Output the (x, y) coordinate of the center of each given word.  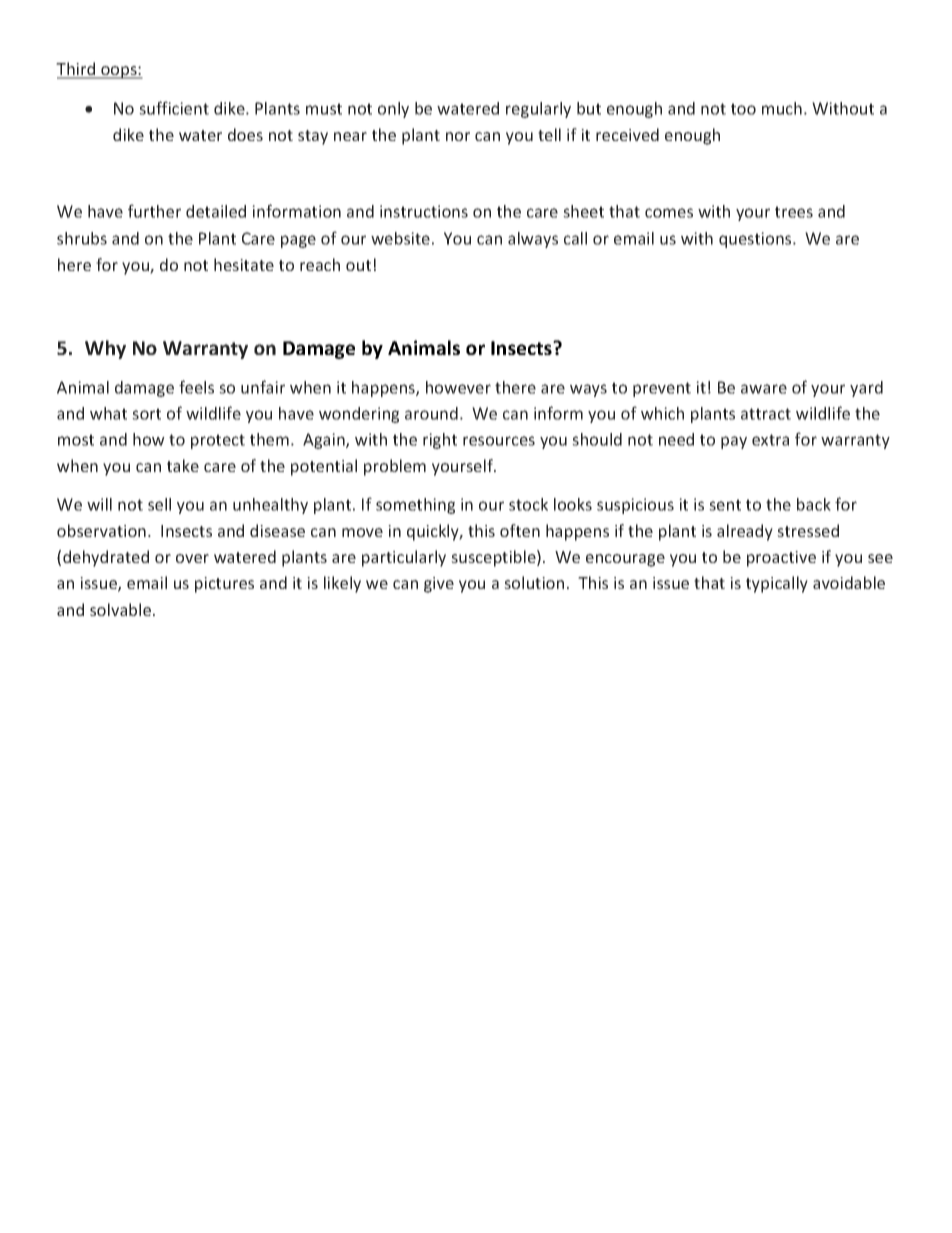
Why (105, 349)
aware (764, 389)
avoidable (849, 582)
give (439, 585)
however (458, 387)
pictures (224, 585)
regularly (538, 110)
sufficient (174, 108)
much (782, 108)
